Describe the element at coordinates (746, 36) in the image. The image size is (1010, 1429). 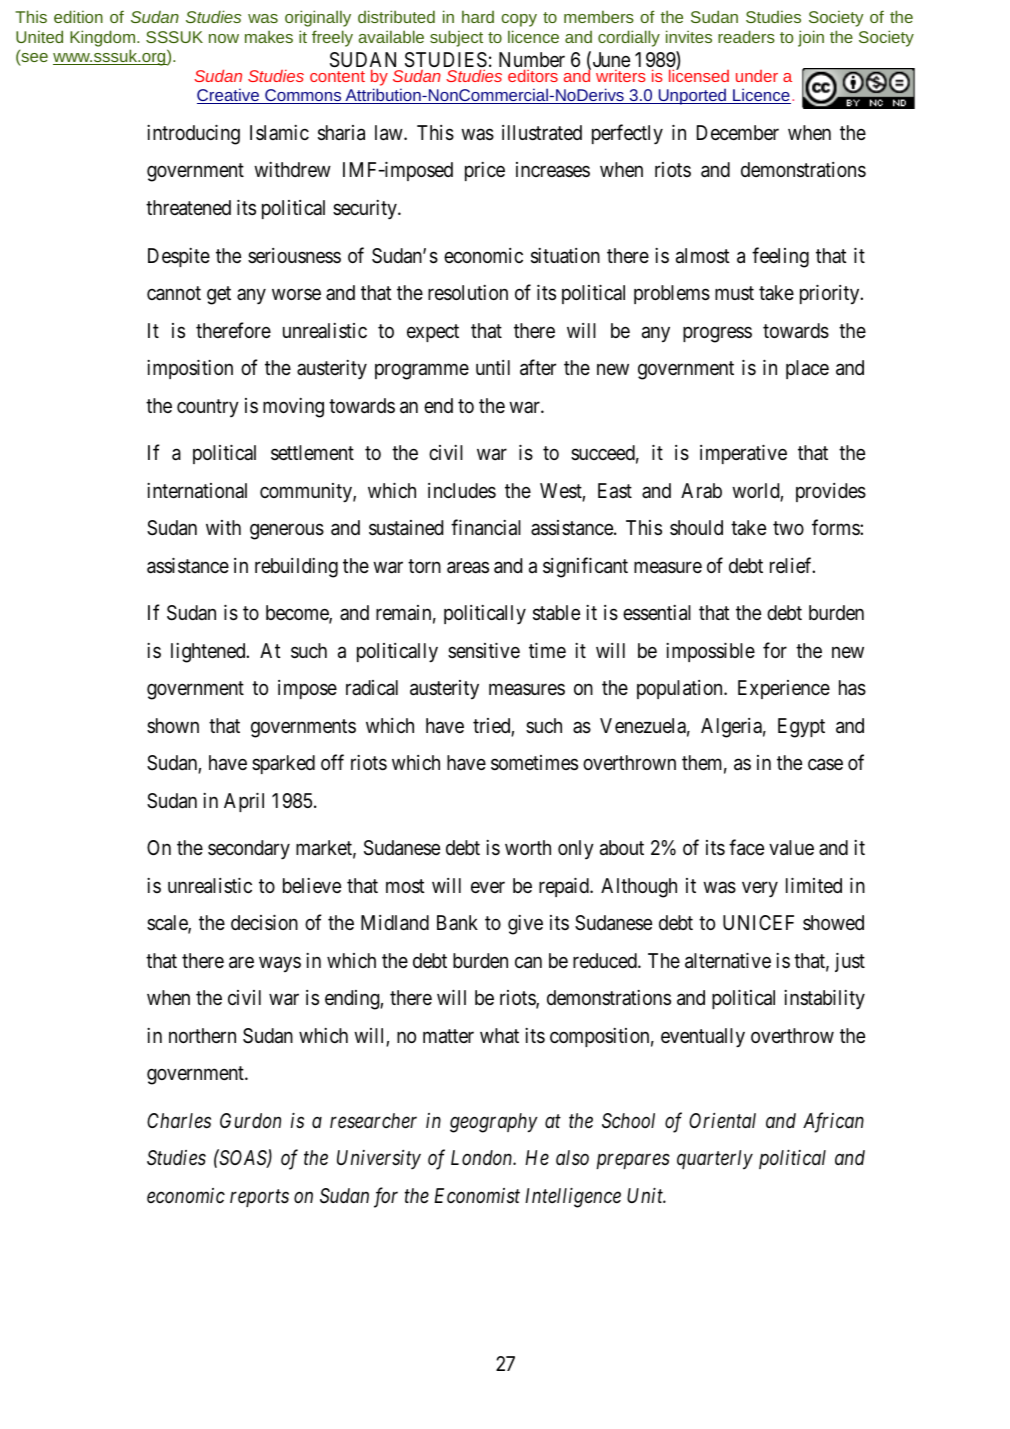
I see `readers` at that location.
